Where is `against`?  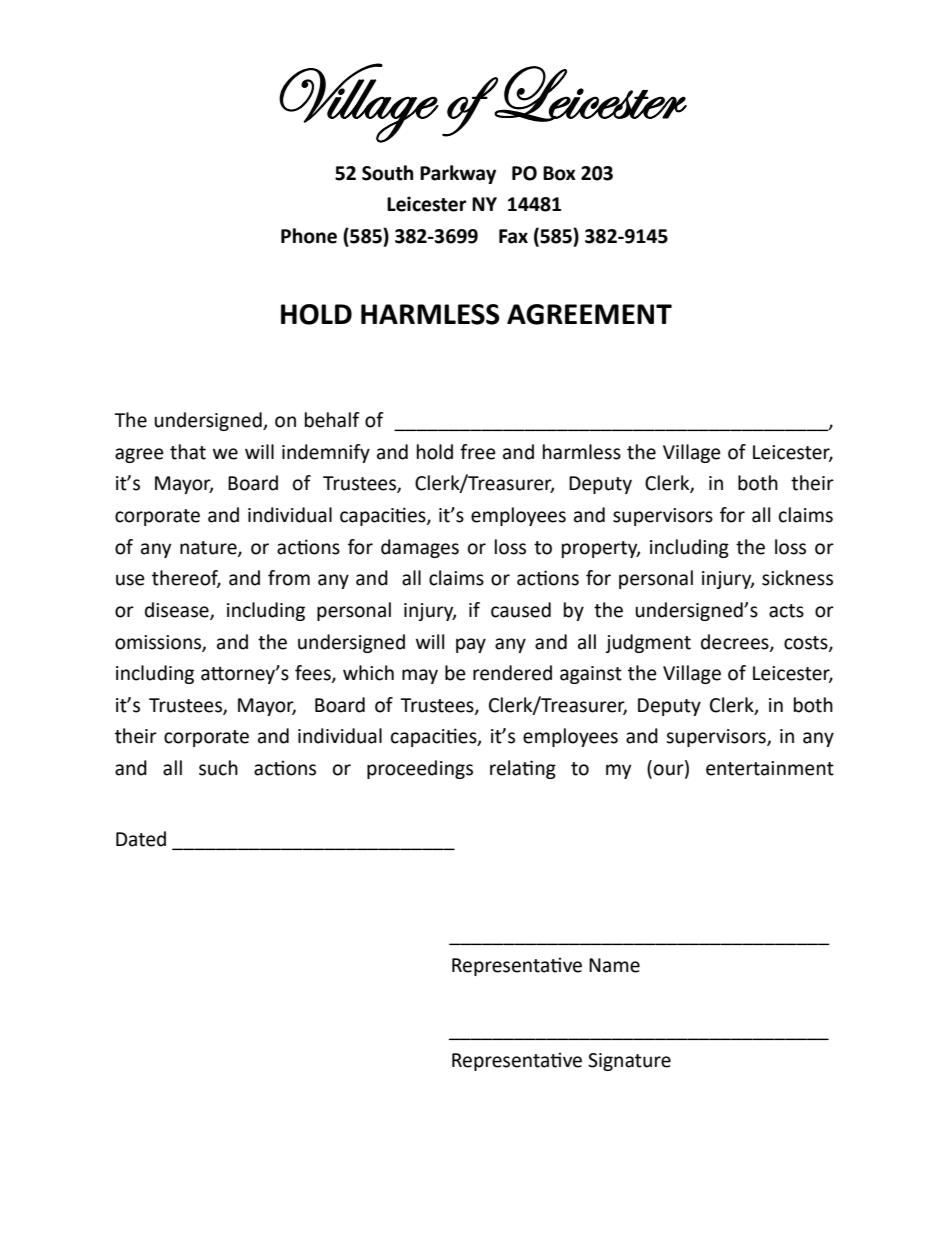
against is located at coordinates (591, 675).
